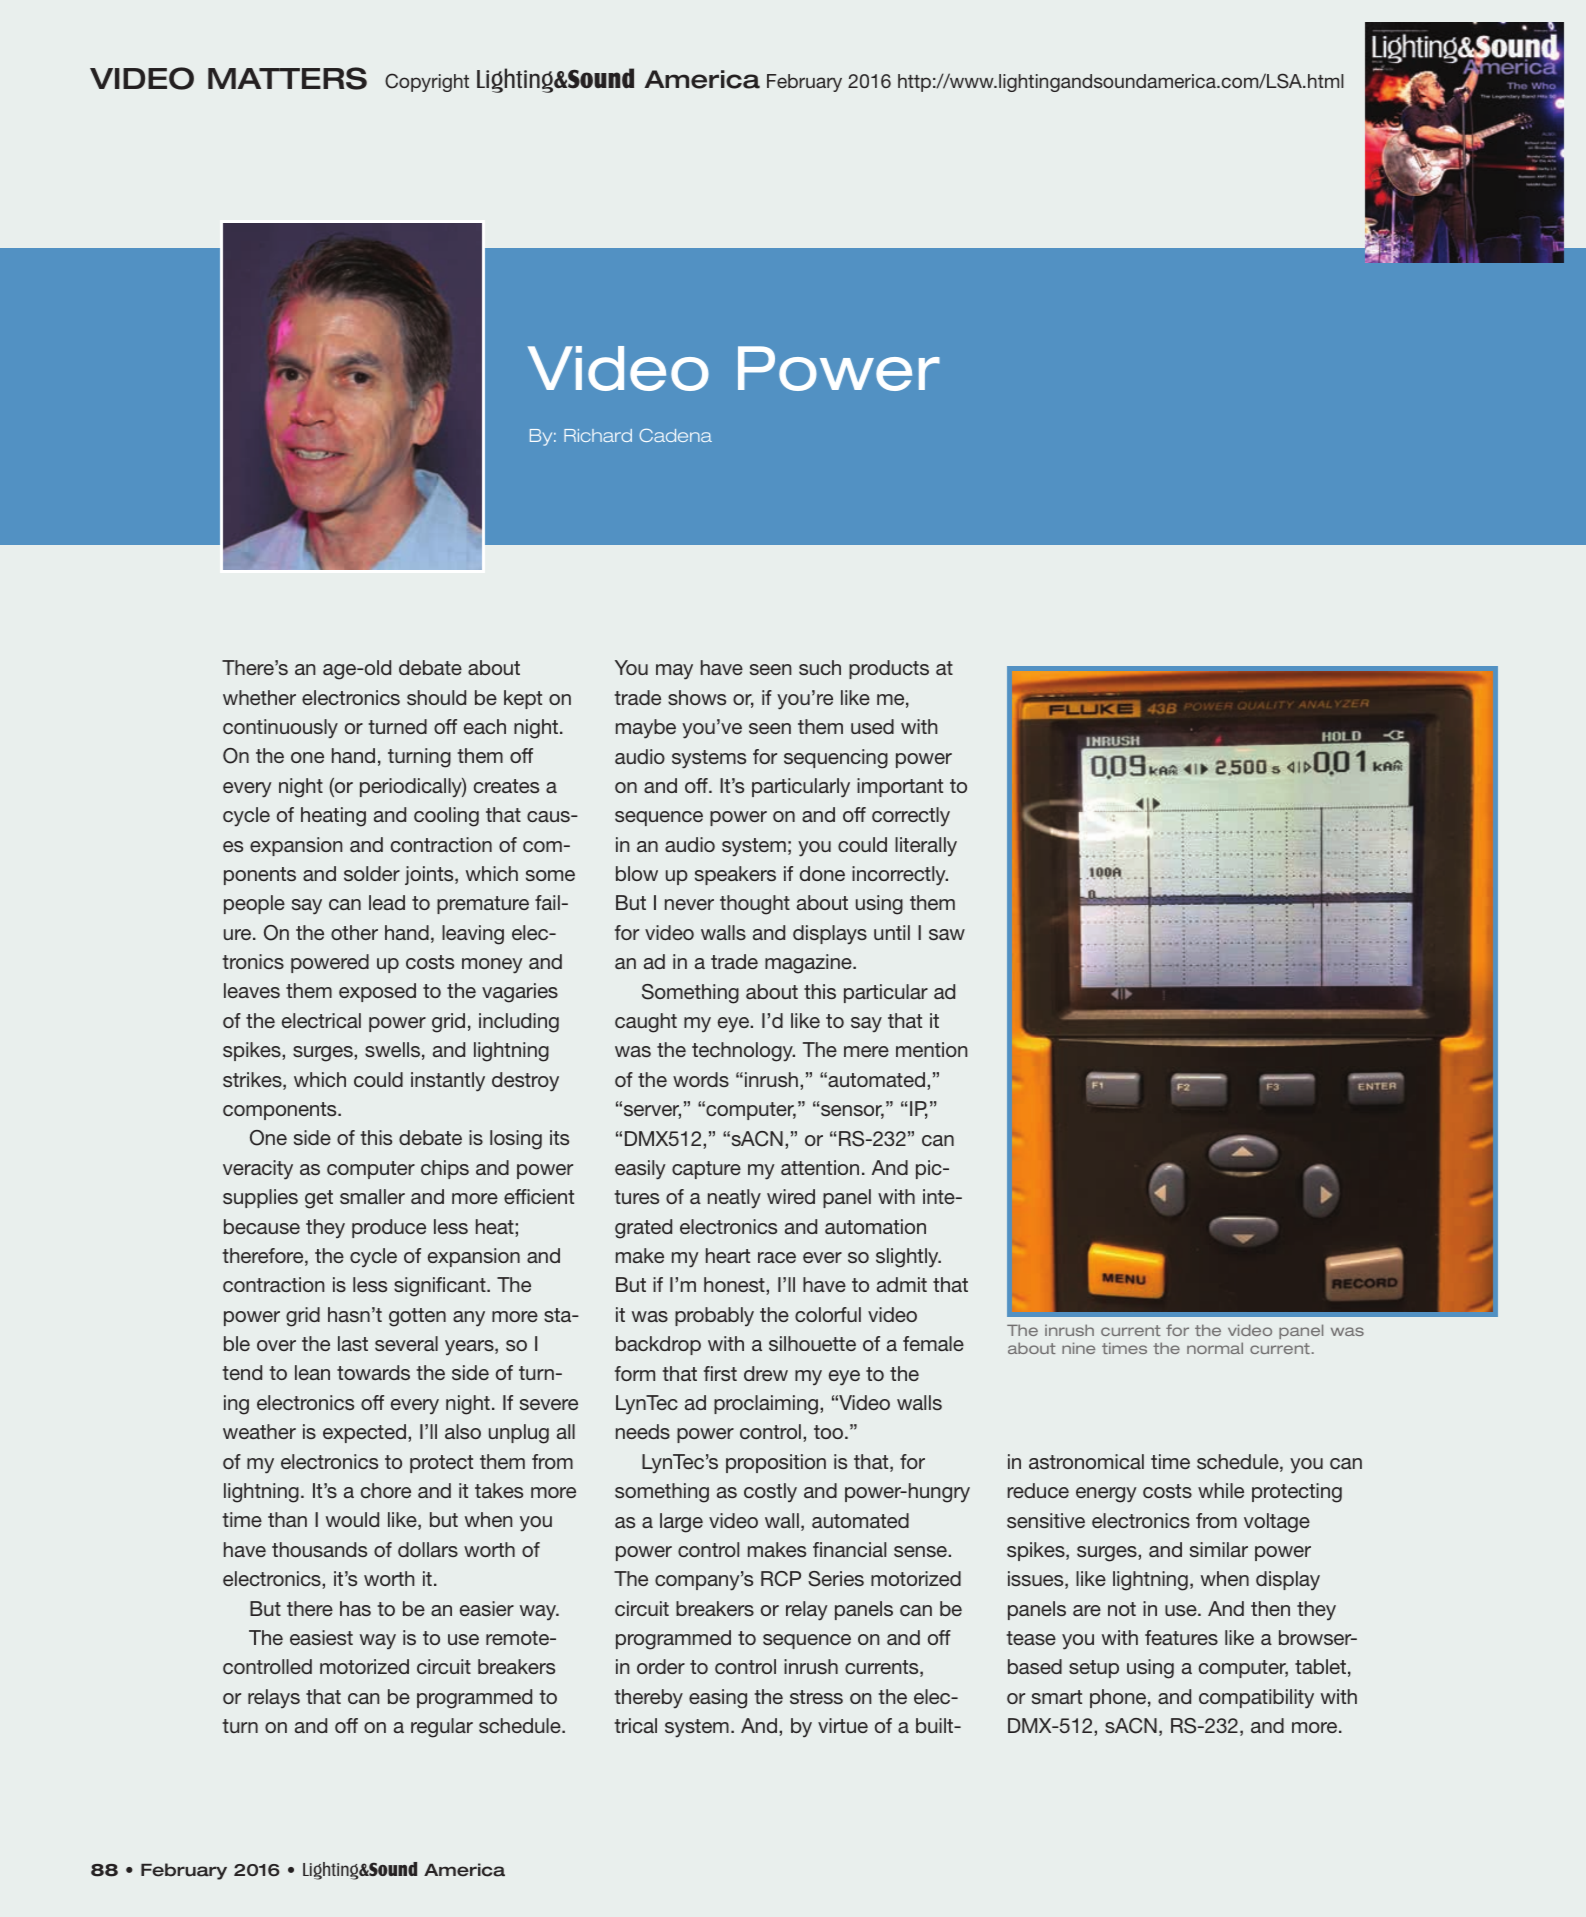 Image resolution: width=1586 pixels, height=1917 pixels. I want to click on should, so click(436, 697).
